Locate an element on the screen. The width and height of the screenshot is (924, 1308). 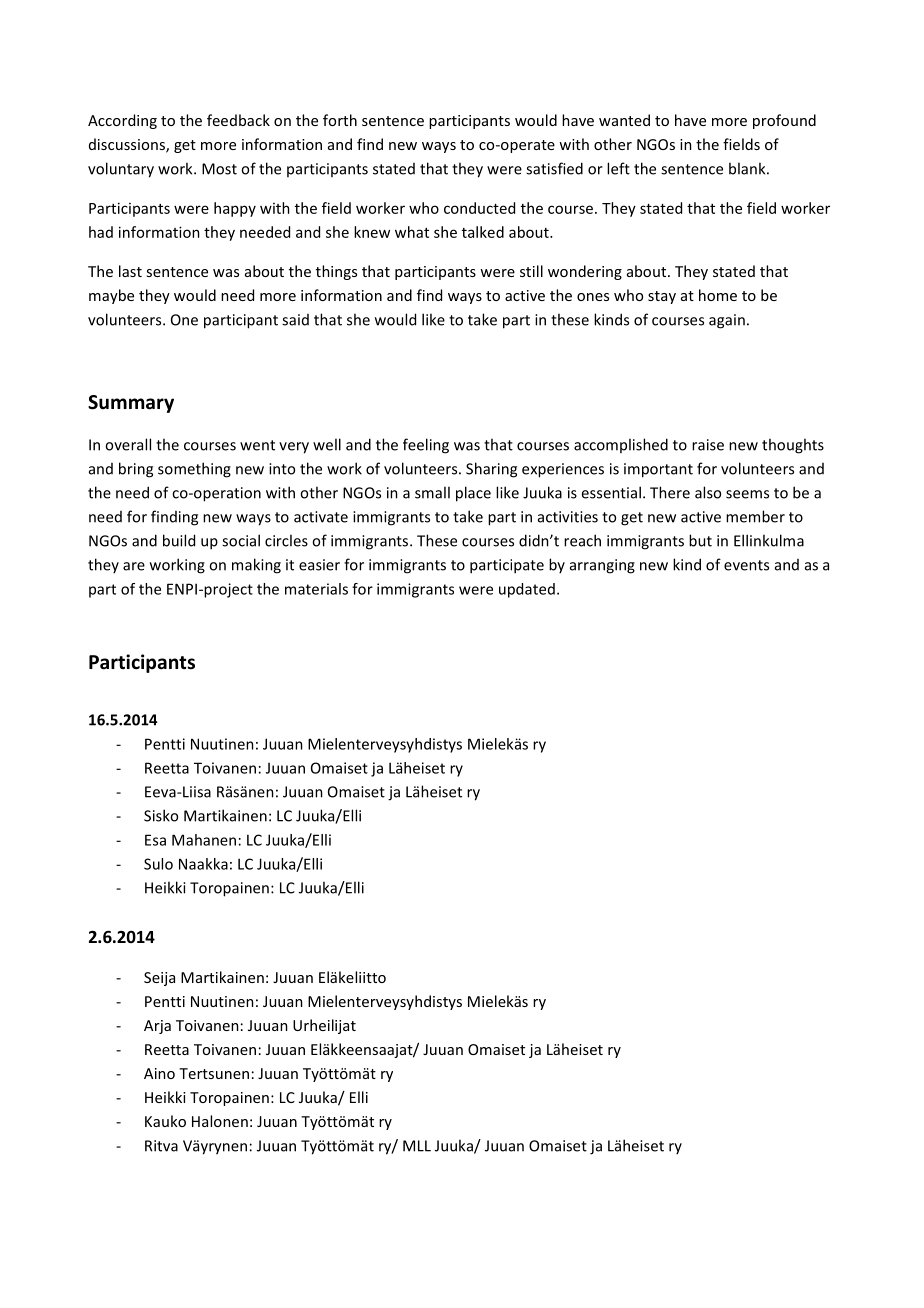
Most is located at coordinates (219, 169).
